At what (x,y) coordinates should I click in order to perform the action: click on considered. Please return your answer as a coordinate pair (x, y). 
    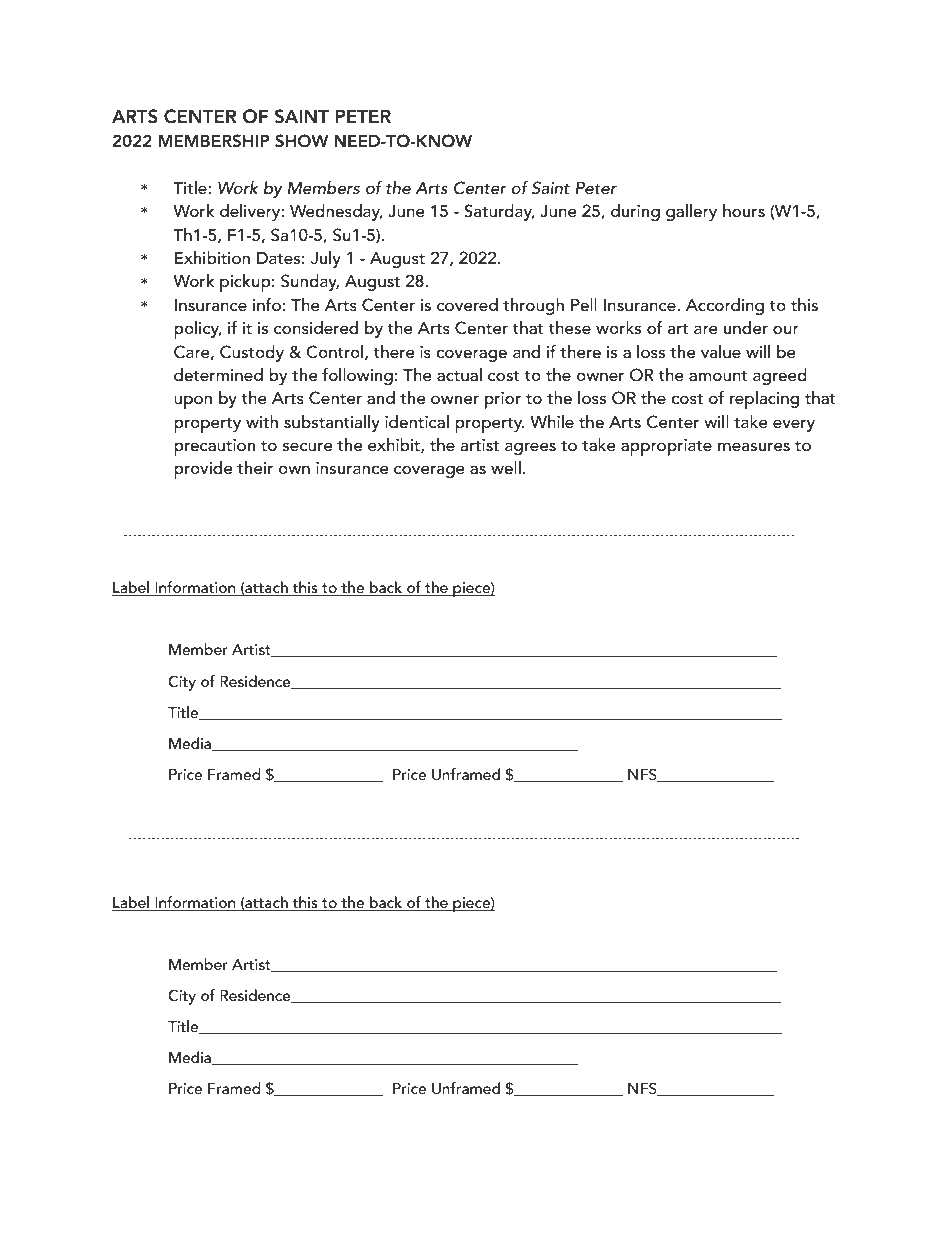
    Looking at the image, I should click on (316, 327).
